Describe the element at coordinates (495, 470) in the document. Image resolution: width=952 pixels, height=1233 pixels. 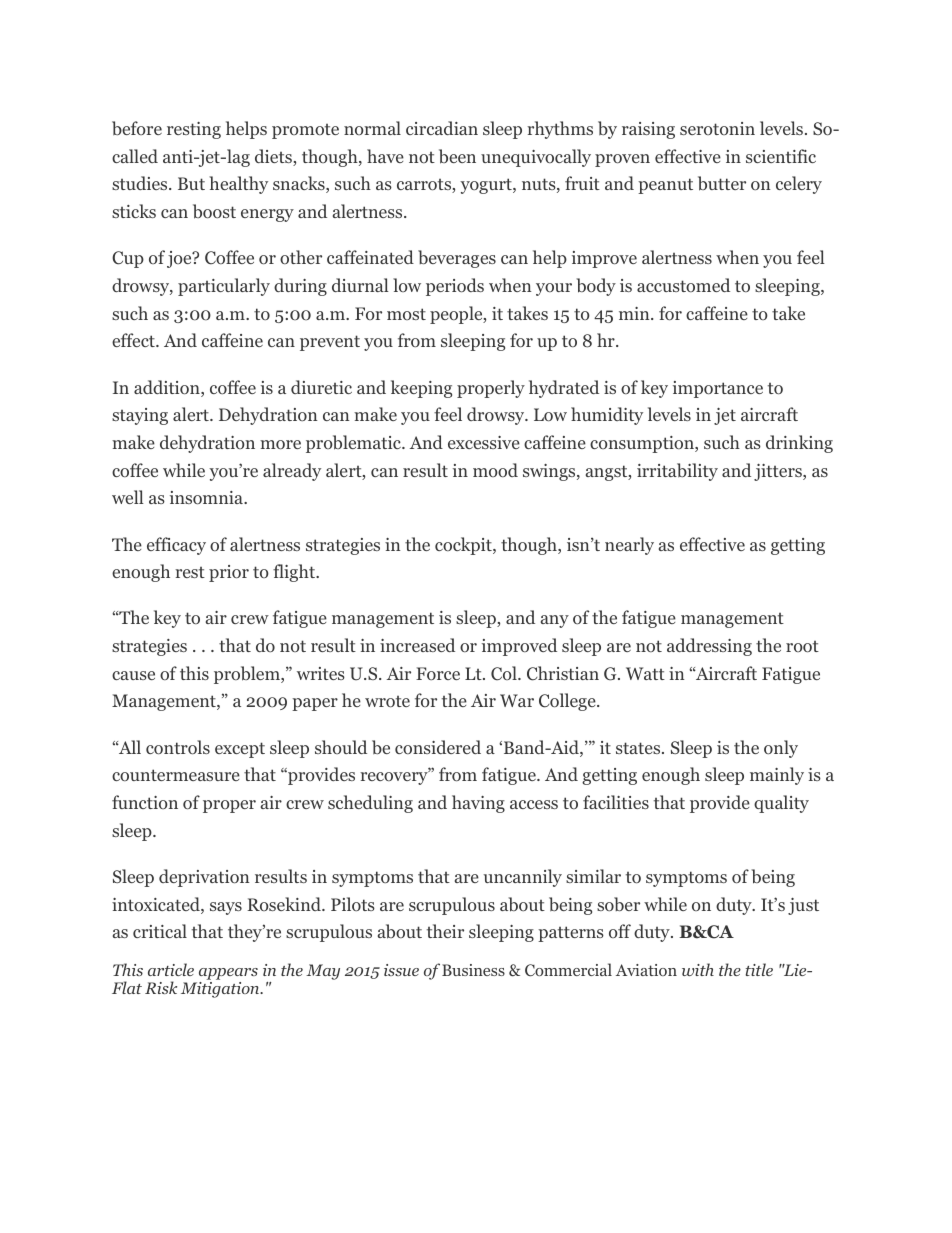
I see `mood` at that location.
